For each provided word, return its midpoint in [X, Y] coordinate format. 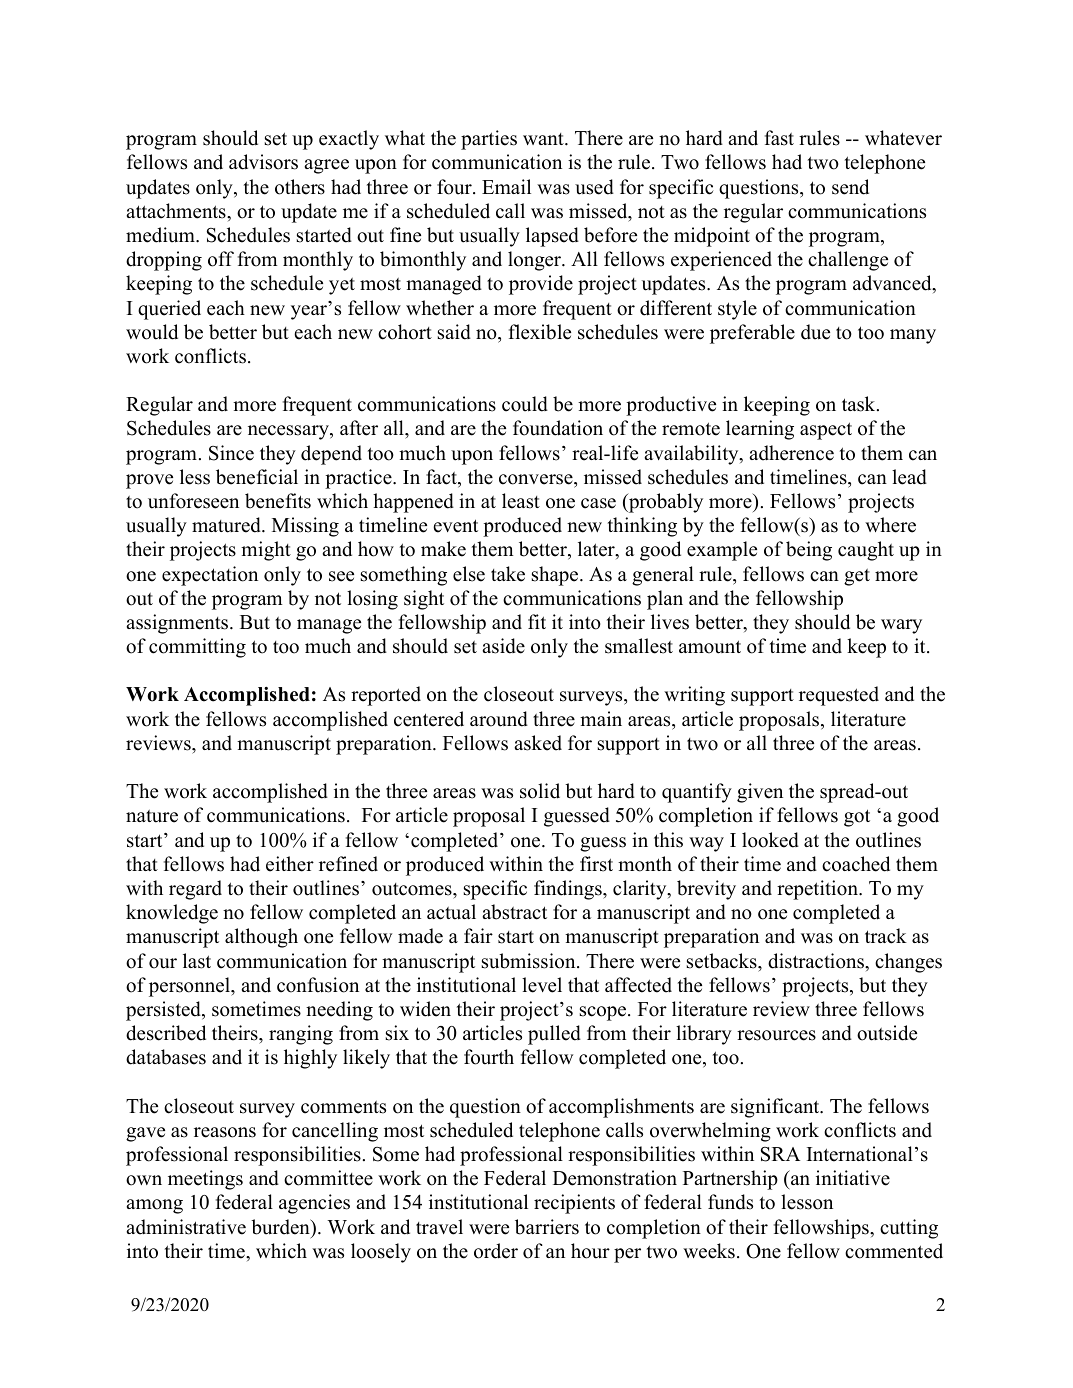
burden [281, 1227]
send [850, 187]
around [499, 719]
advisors [263, 162]
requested [839, 696]
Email [506, 186]
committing [197, 648]
